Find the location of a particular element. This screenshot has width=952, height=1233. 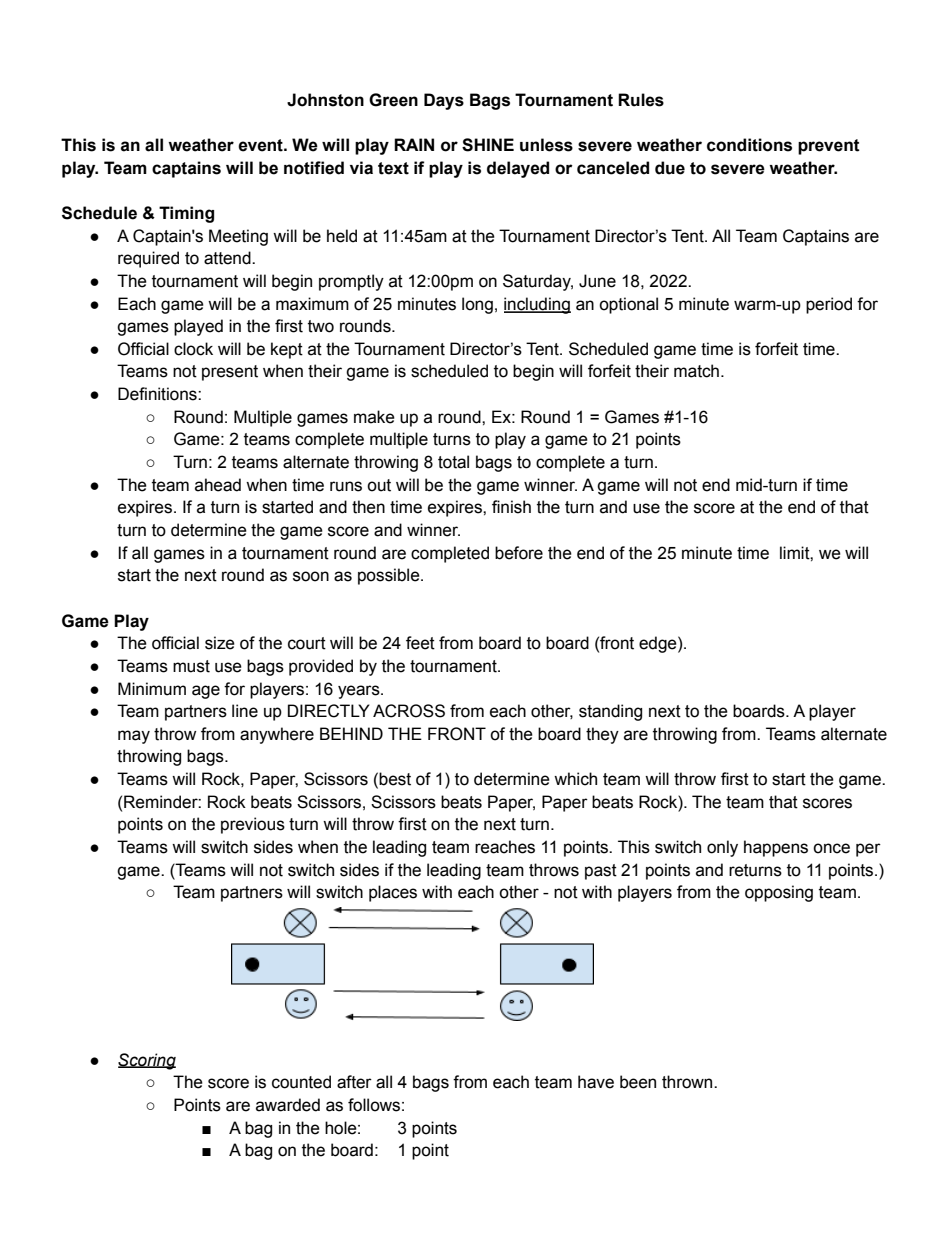

size is located at coordinates (220, 643).
